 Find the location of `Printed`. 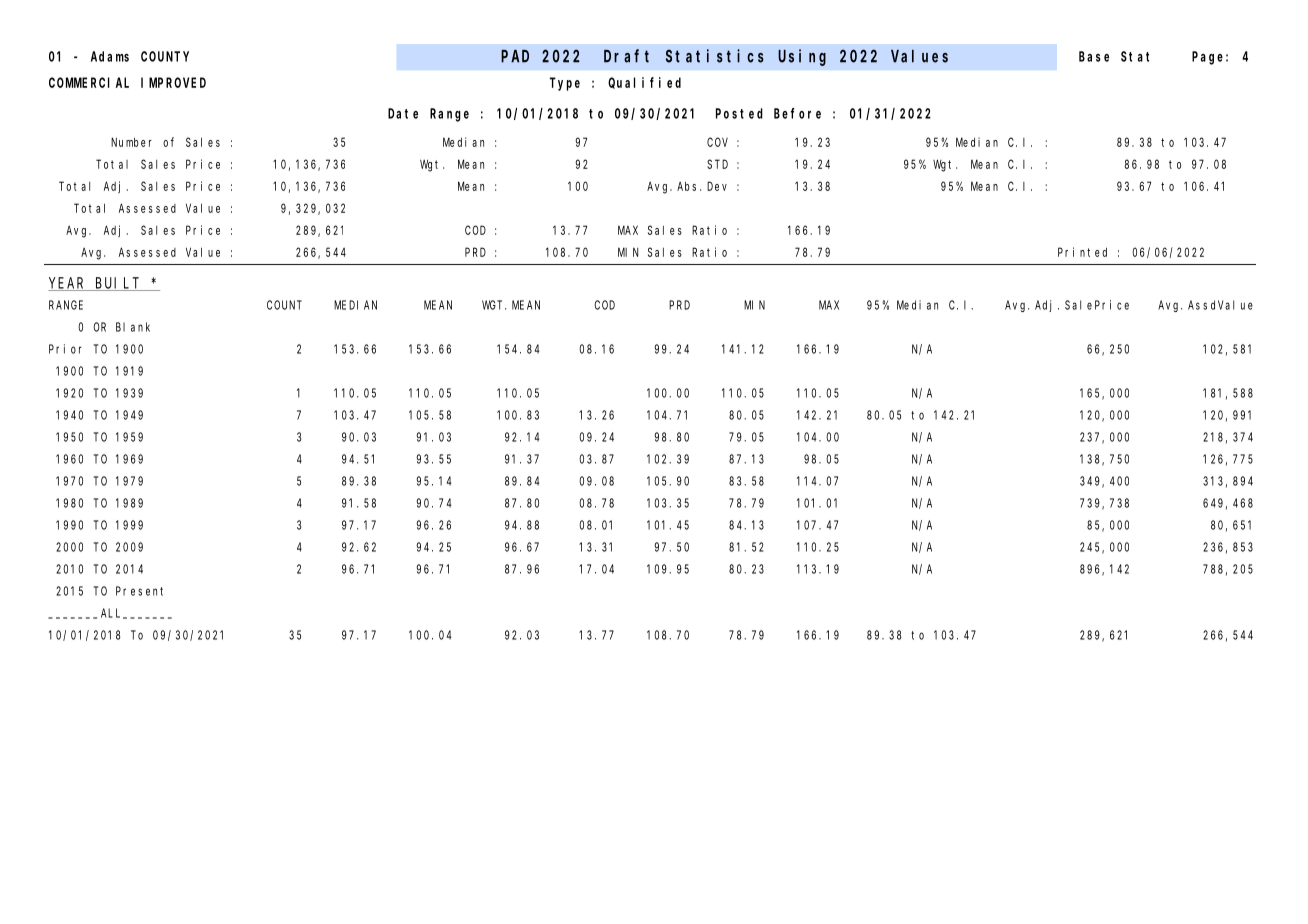

Printed is located at coordinates (1082, 252).
